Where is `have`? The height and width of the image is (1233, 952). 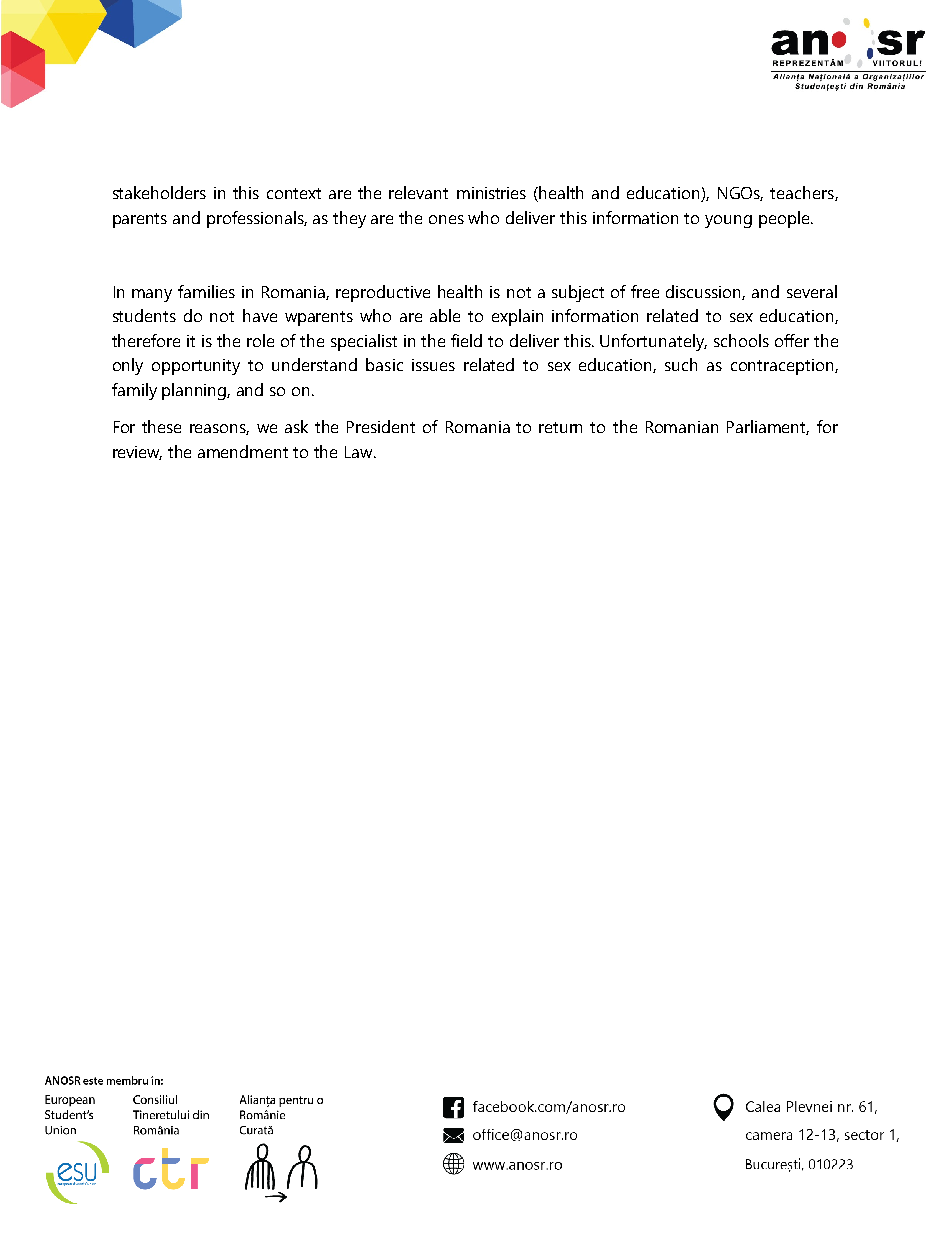 have is located at coordinates (260, 315).
